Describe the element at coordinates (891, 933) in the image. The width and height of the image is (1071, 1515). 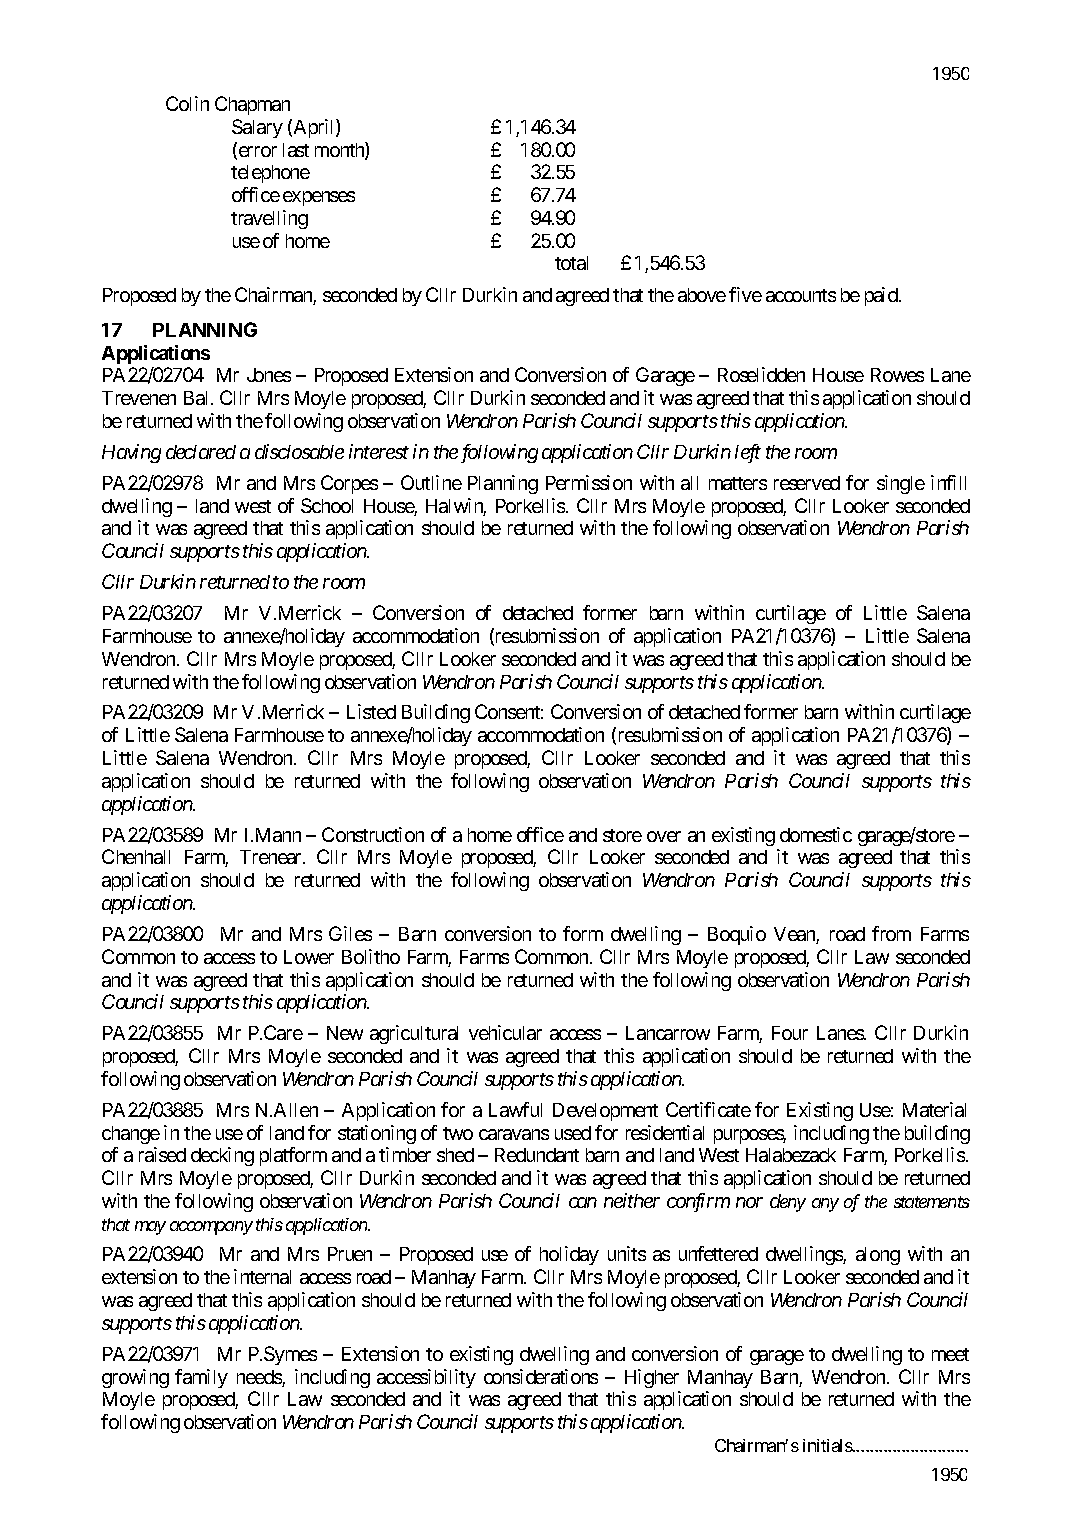
I see `from` at that location.
